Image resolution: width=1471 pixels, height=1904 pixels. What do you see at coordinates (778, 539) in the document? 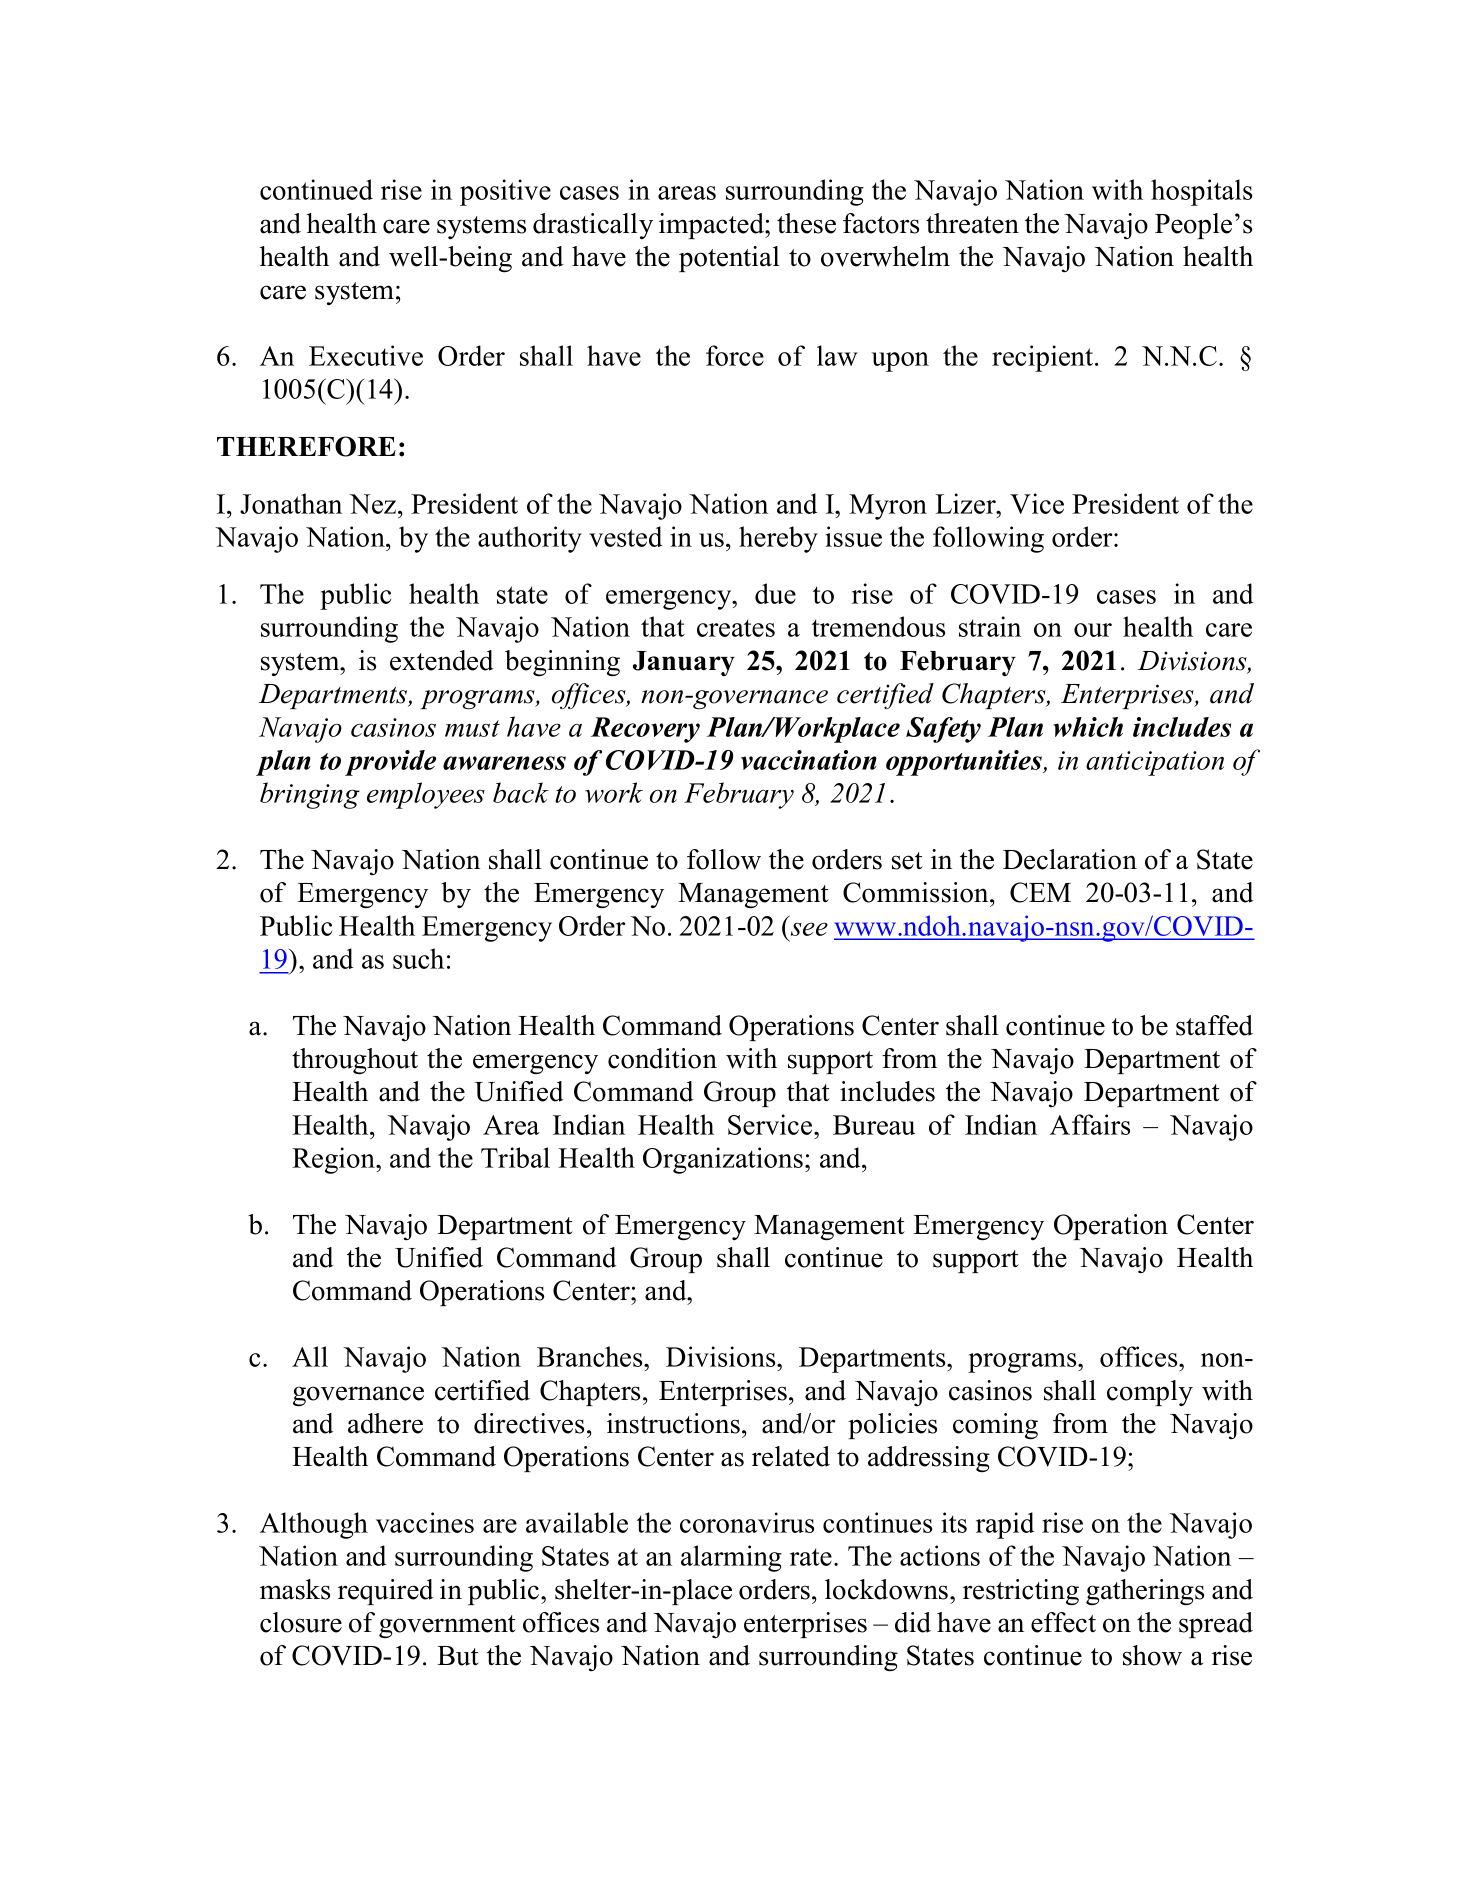
I see `hereby` at bounding box center [778, 539].
